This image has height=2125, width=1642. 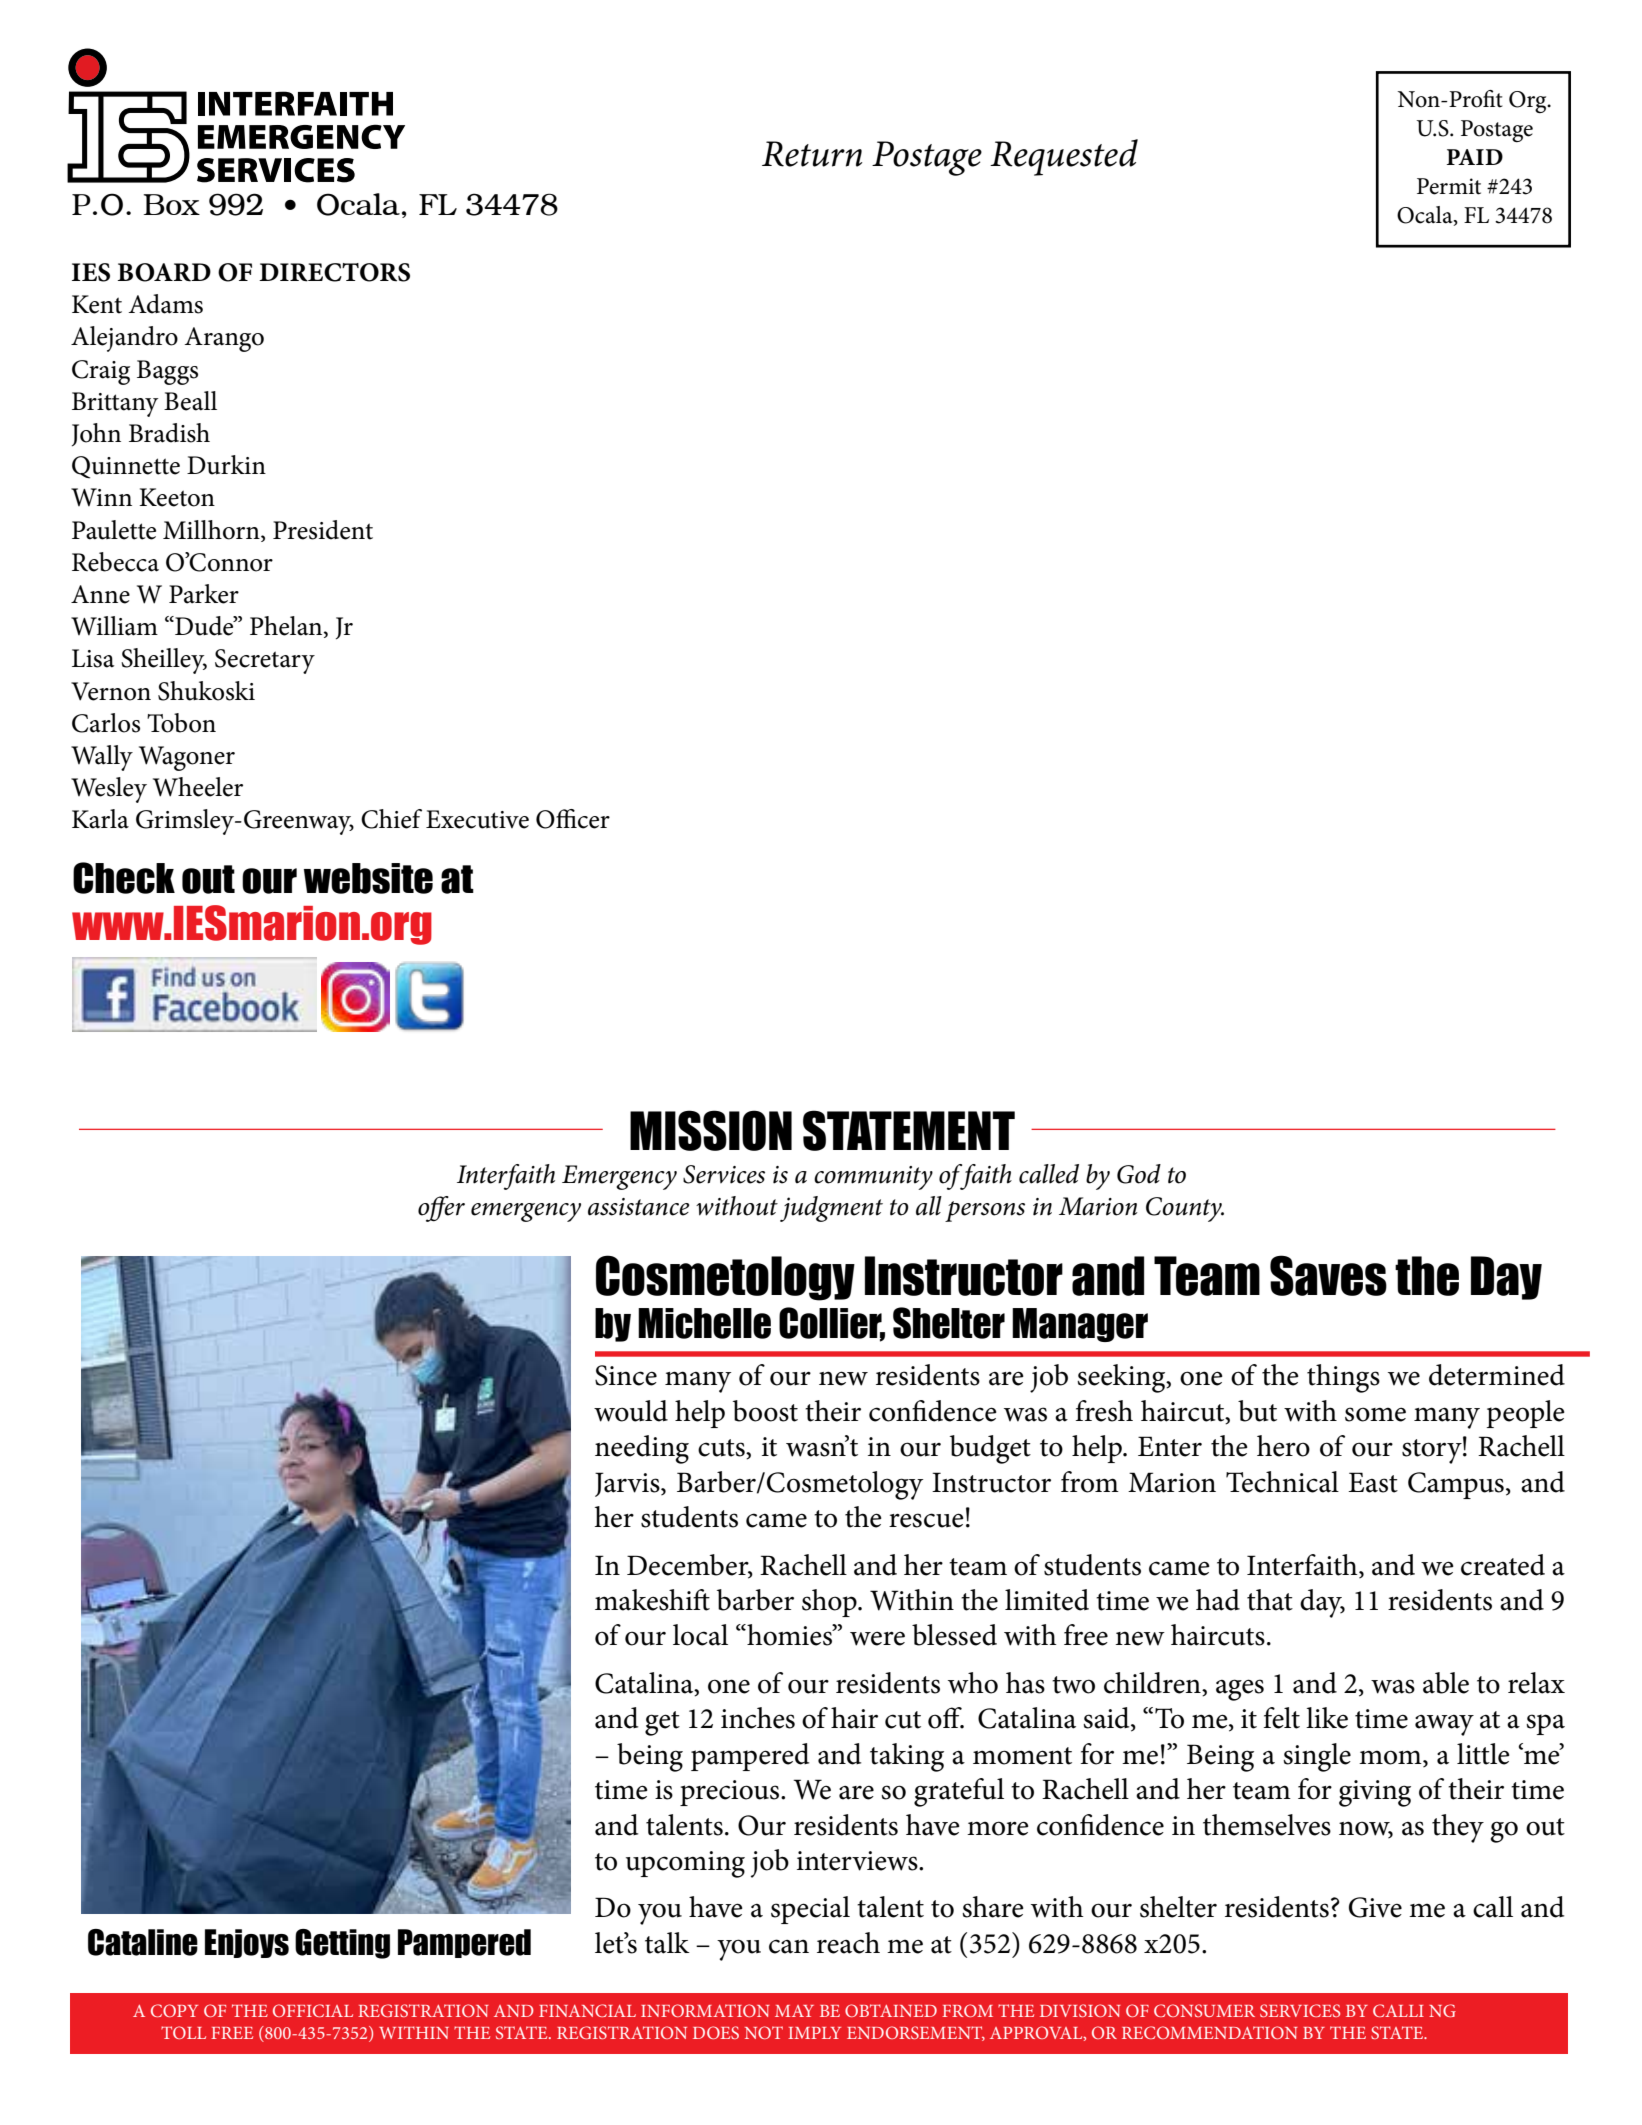 What do you see at coordinates (1475, 157) in the image?
I see `PAID` at bounding box center [1475, 157].
